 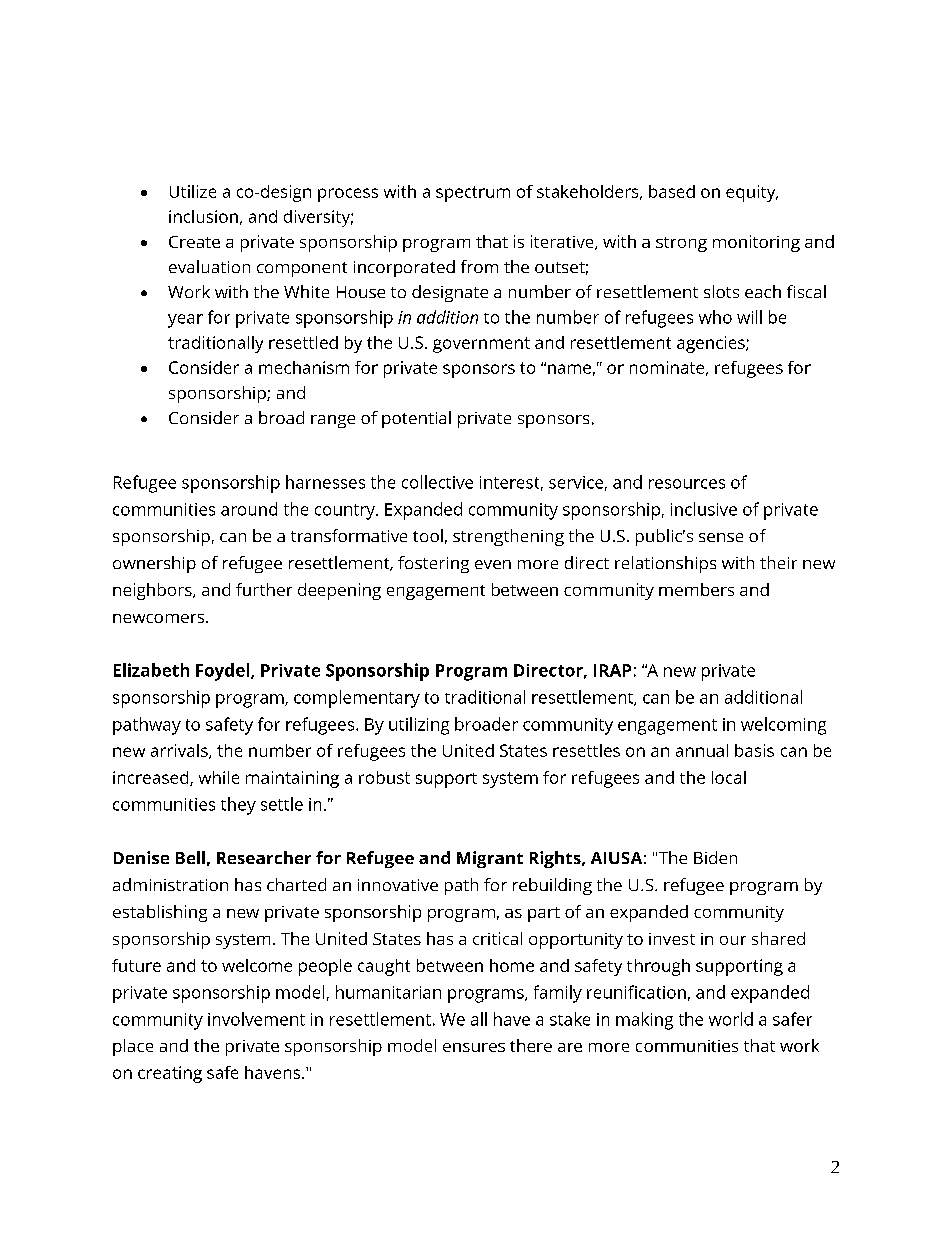 I want to click on administration, so click(x=170, y=884).
